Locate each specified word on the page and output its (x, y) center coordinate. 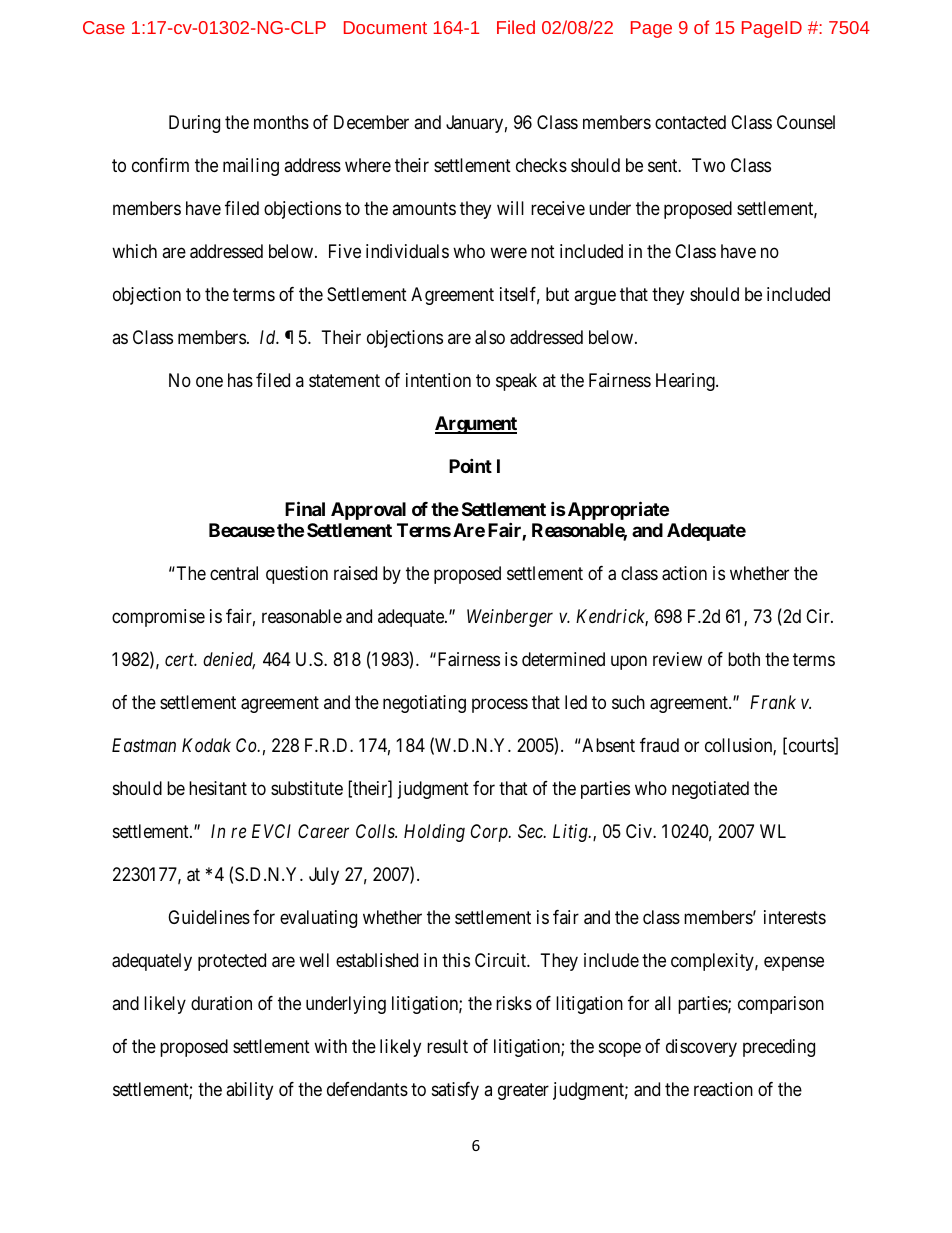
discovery (701, 1048)
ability (249, 1091)
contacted (690, 122)
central (234, 573)
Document (385, 27)
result (447, 1046)
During (194, 124)
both (744, 659)
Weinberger (510, 618)
